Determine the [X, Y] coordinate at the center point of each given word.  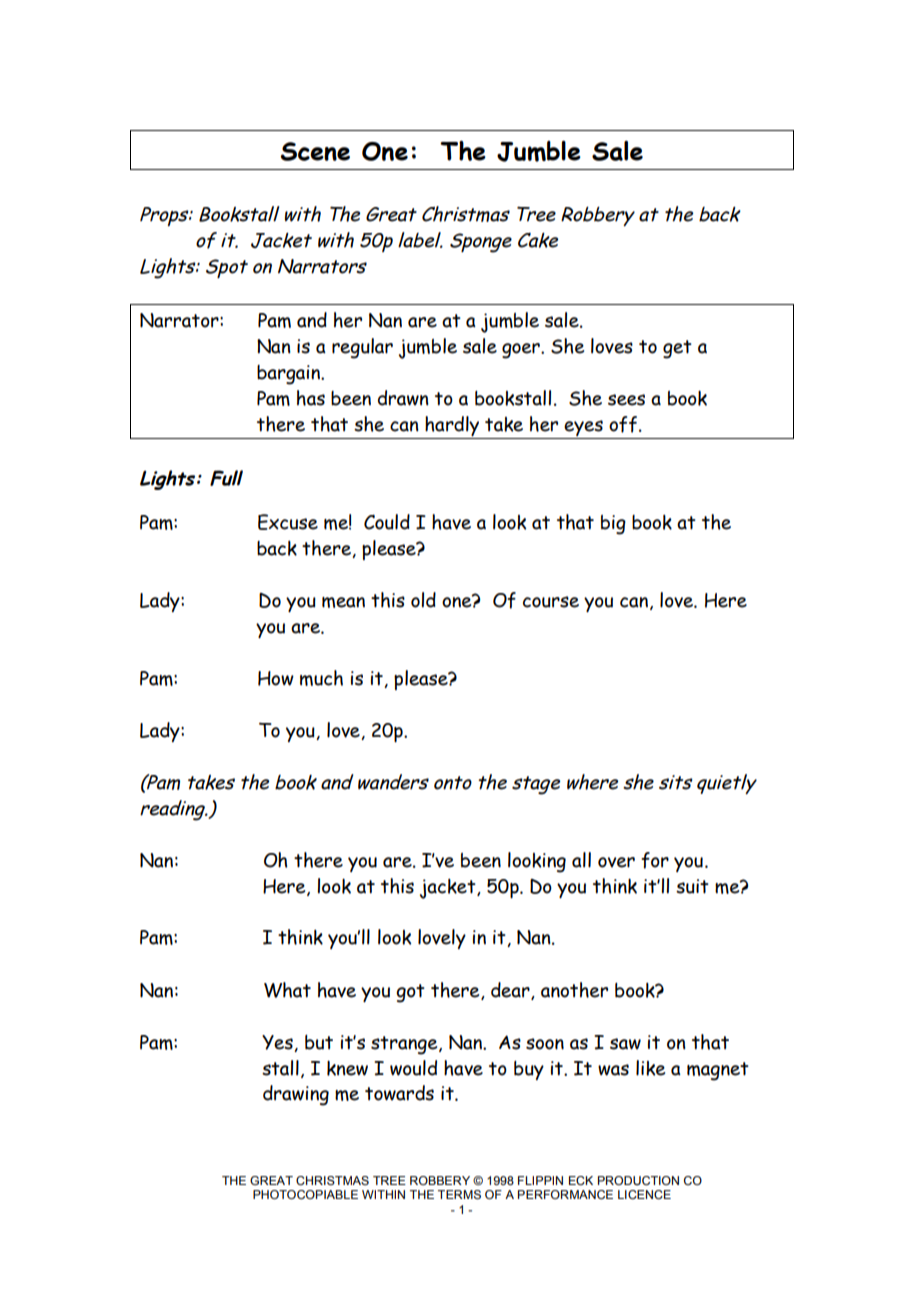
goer [522, 351]
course [551, 602]
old [423, 600]
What [287, 990]
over [616, 862]
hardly [452, 426]
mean [343, 602]
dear [511, 991]
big [613, 525]
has [311, 398]
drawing [296, 1095]
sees [626, 400]
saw [625, 1044]
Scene [315, 151]
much [321, 678]
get [677, 349]
